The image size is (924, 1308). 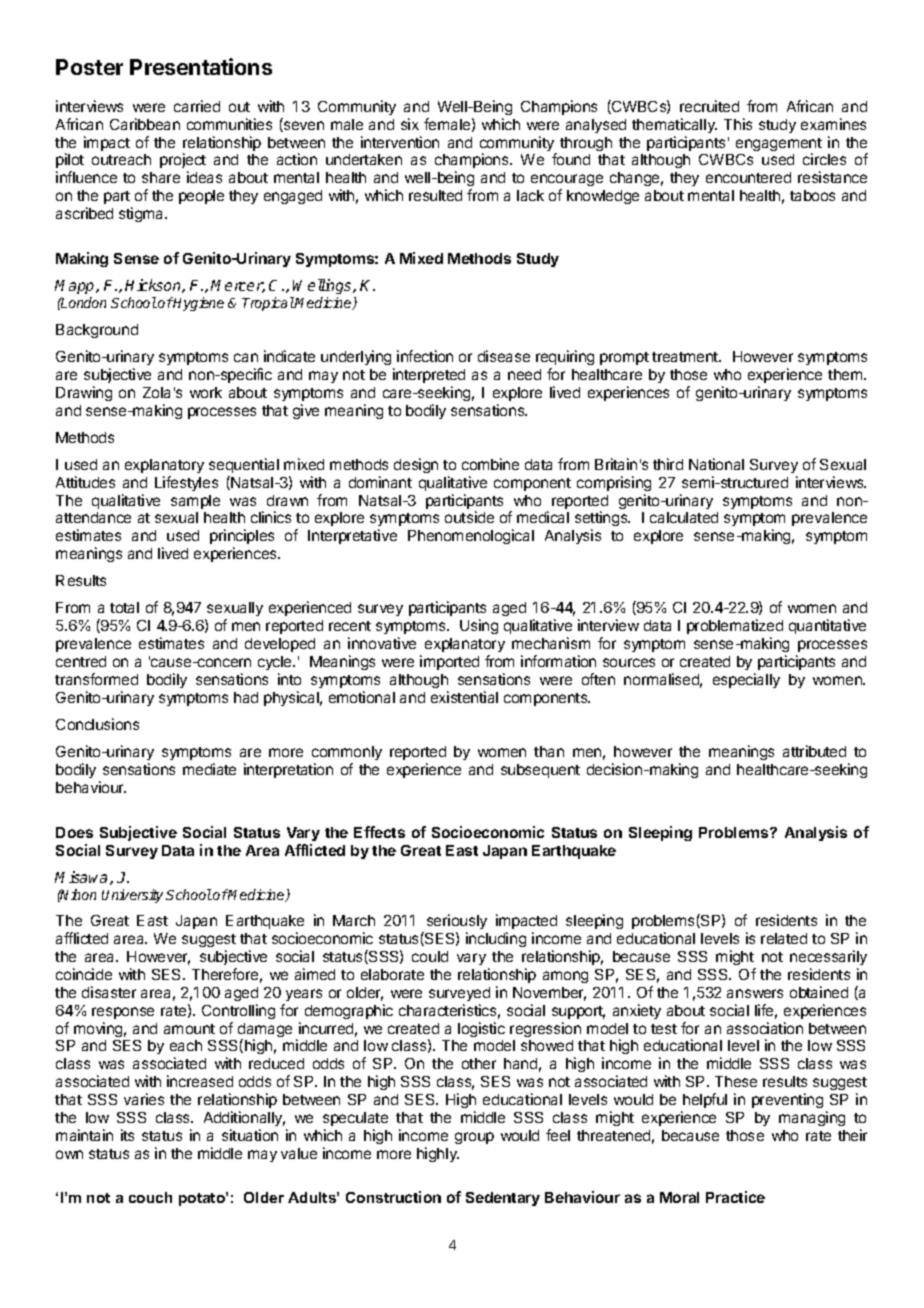 I want to click on especially, so click(x=746, y=680).
